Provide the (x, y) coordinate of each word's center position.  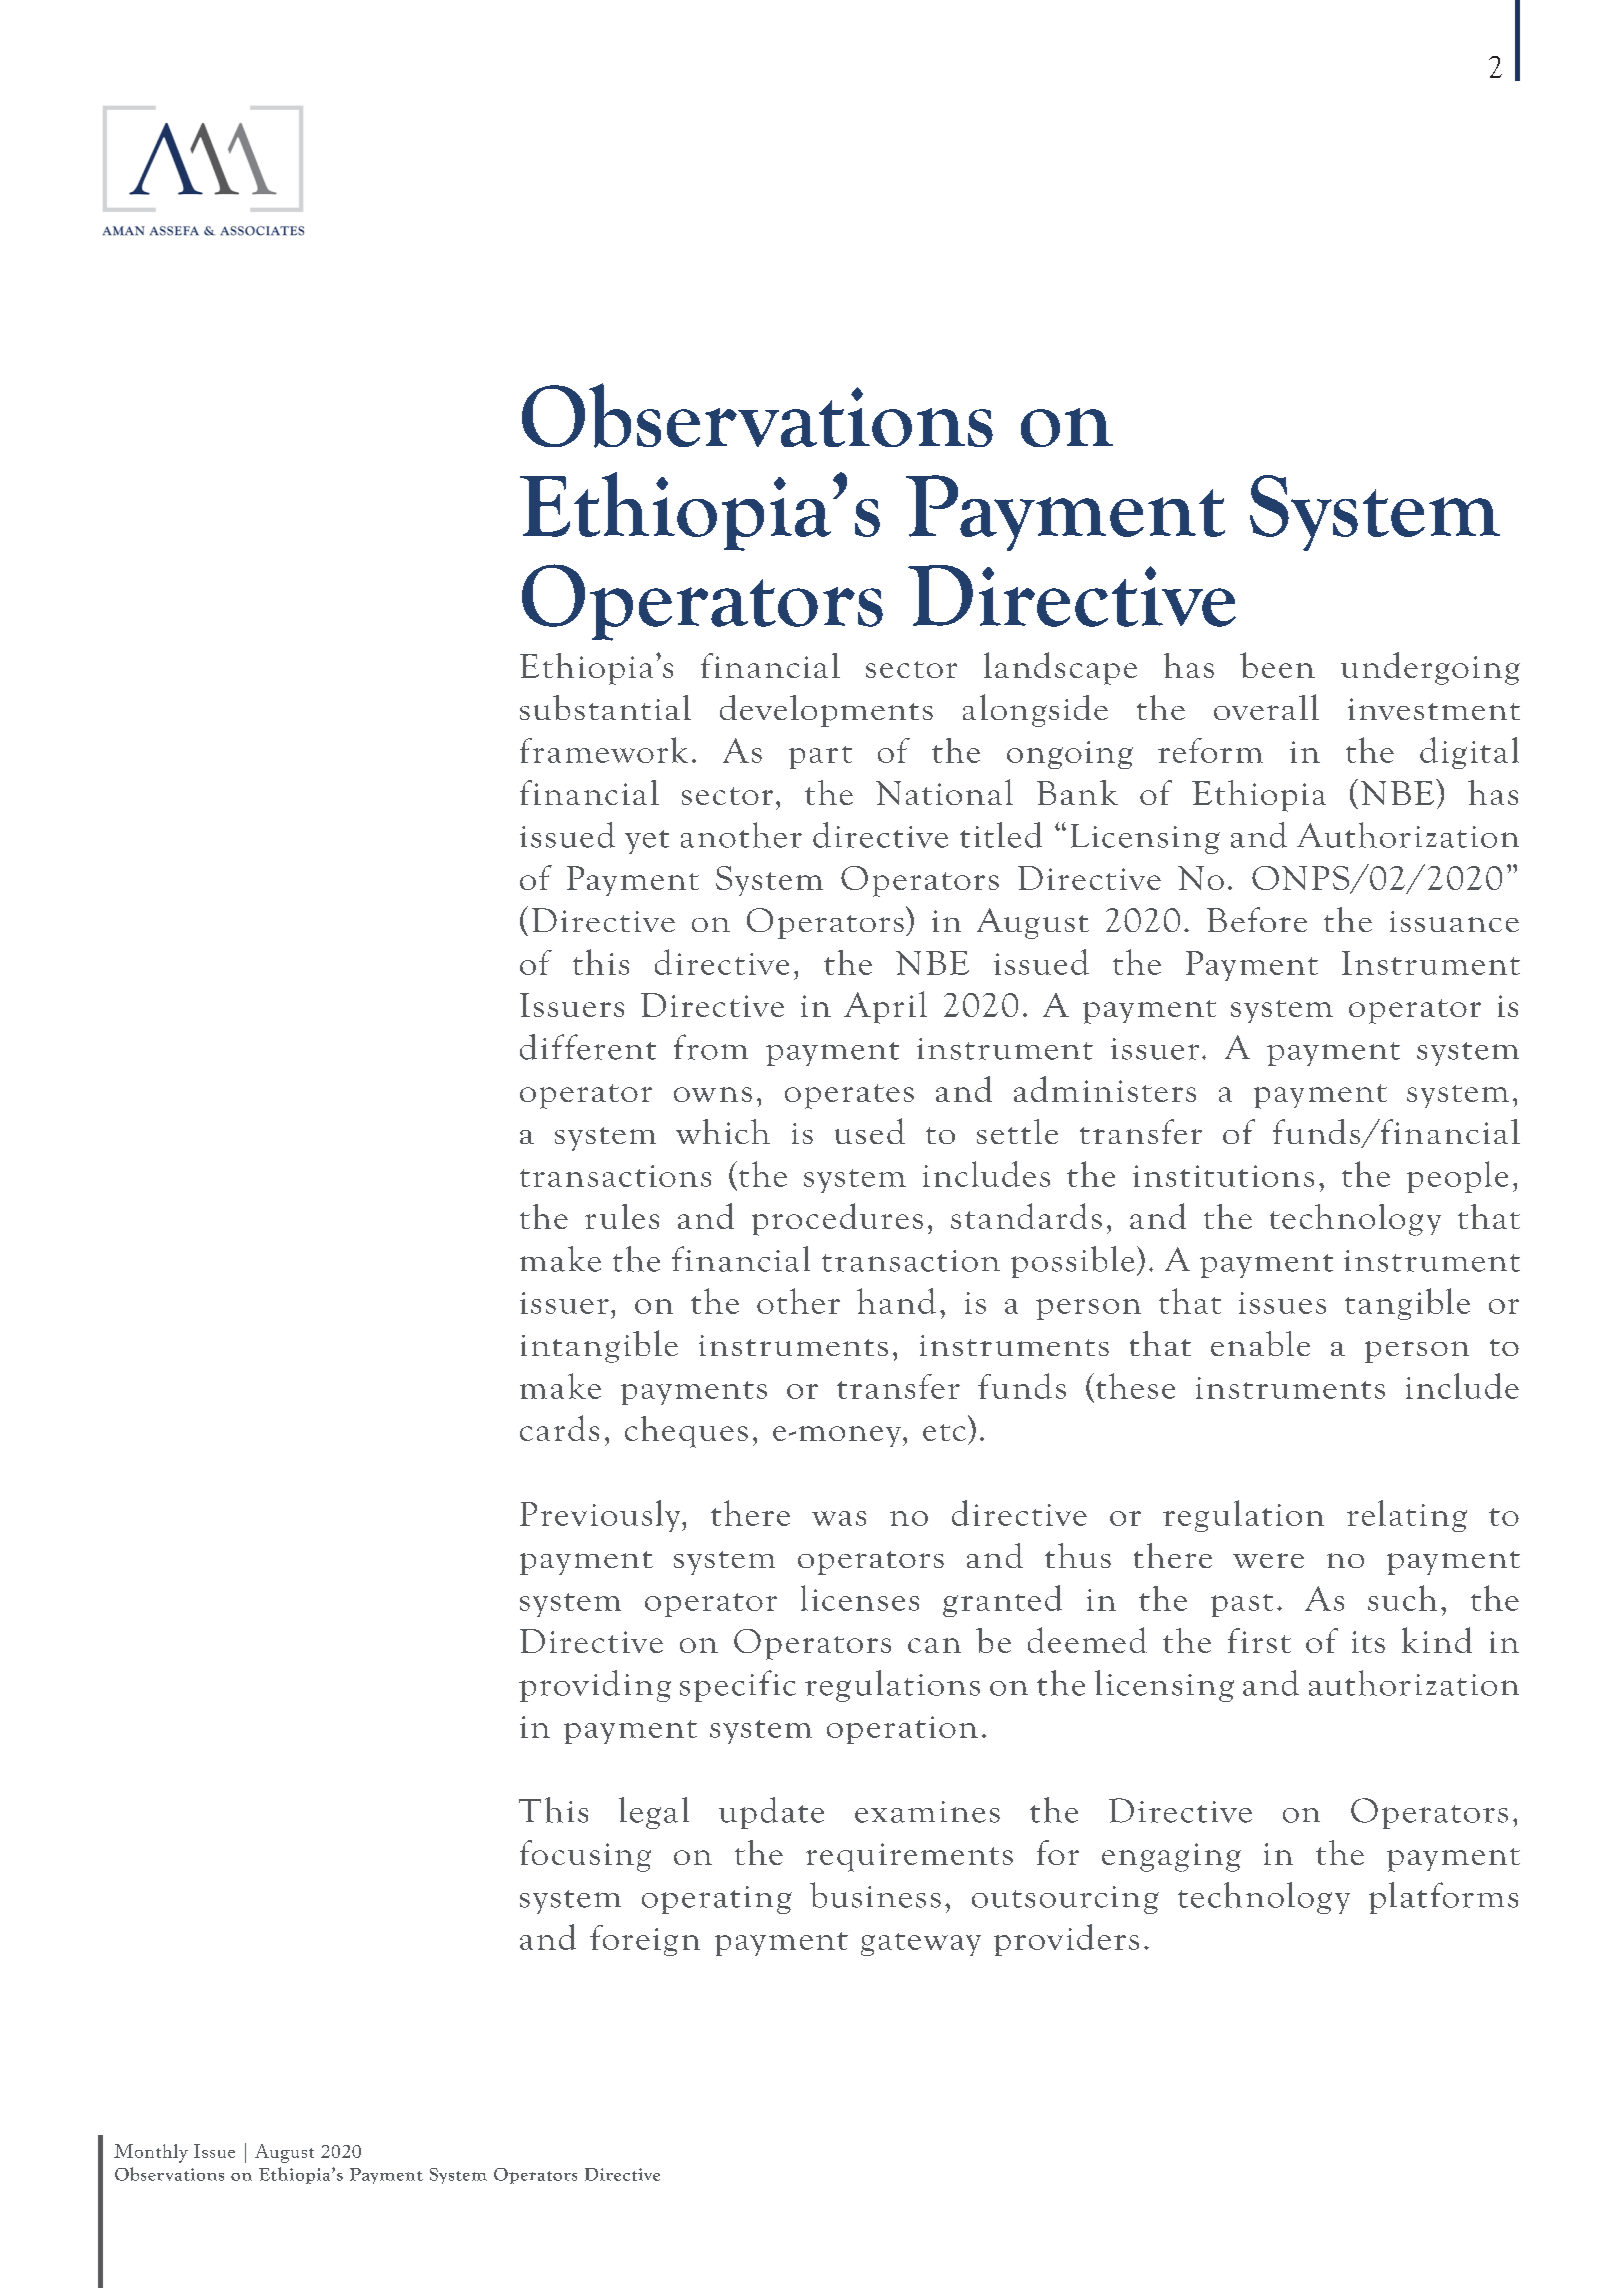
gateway (921, 1944)
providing (595, 1686)
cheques (686, 1432)
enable (1260, 1343)
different (588, 1047)
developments (826, 711)
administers (1105, 1089)
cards (559, 1428)
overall (1266, 707)
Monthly (151, 2153)
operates (849, 1096)
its (1368, 1642)
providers (1066, 1940)
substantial (605, 707)
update (771, 1813)
